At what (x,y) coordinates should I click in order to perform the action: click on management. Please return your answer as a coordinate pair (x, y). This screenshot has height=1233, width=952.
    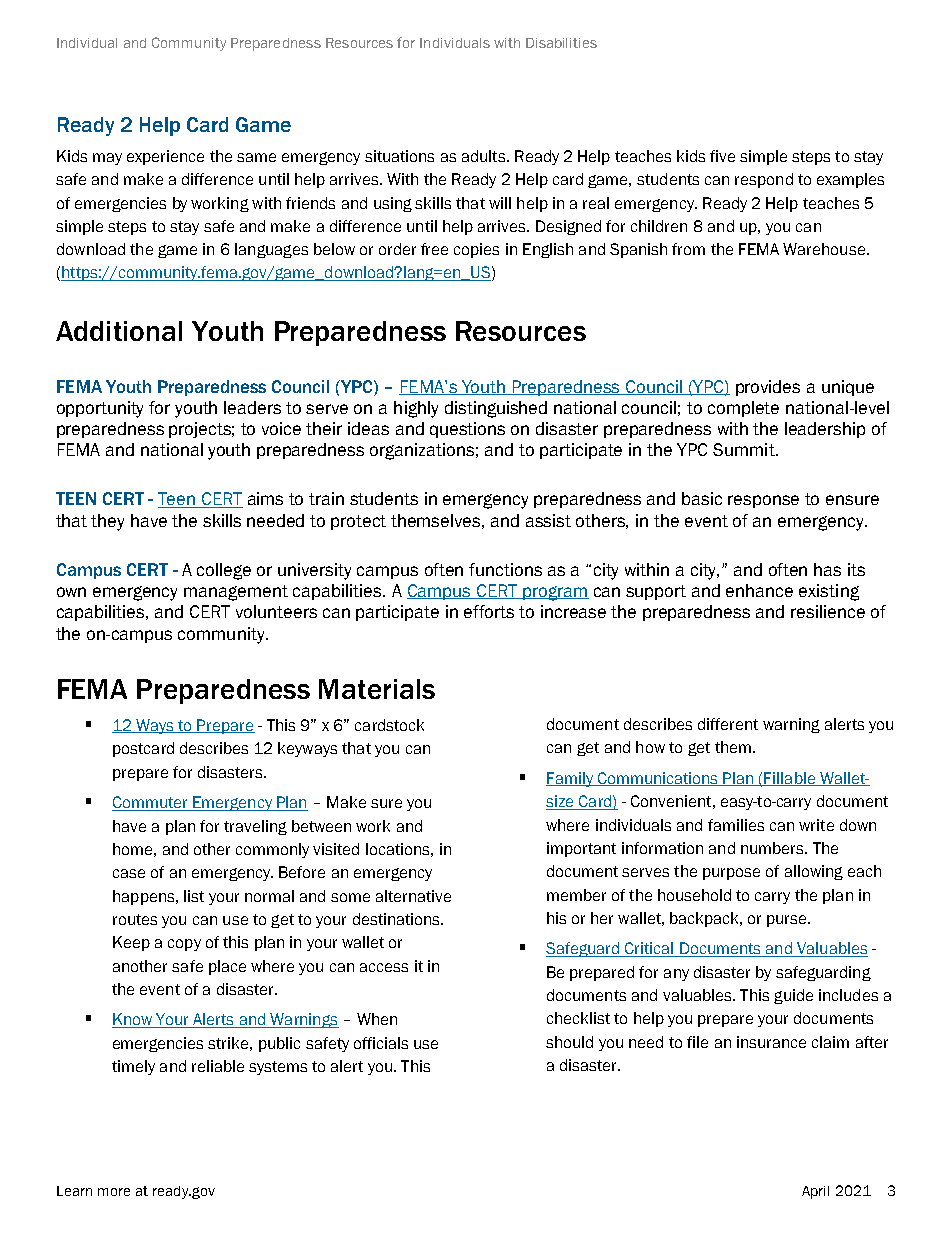
    Looking at the image, I should click on (236, 593).
